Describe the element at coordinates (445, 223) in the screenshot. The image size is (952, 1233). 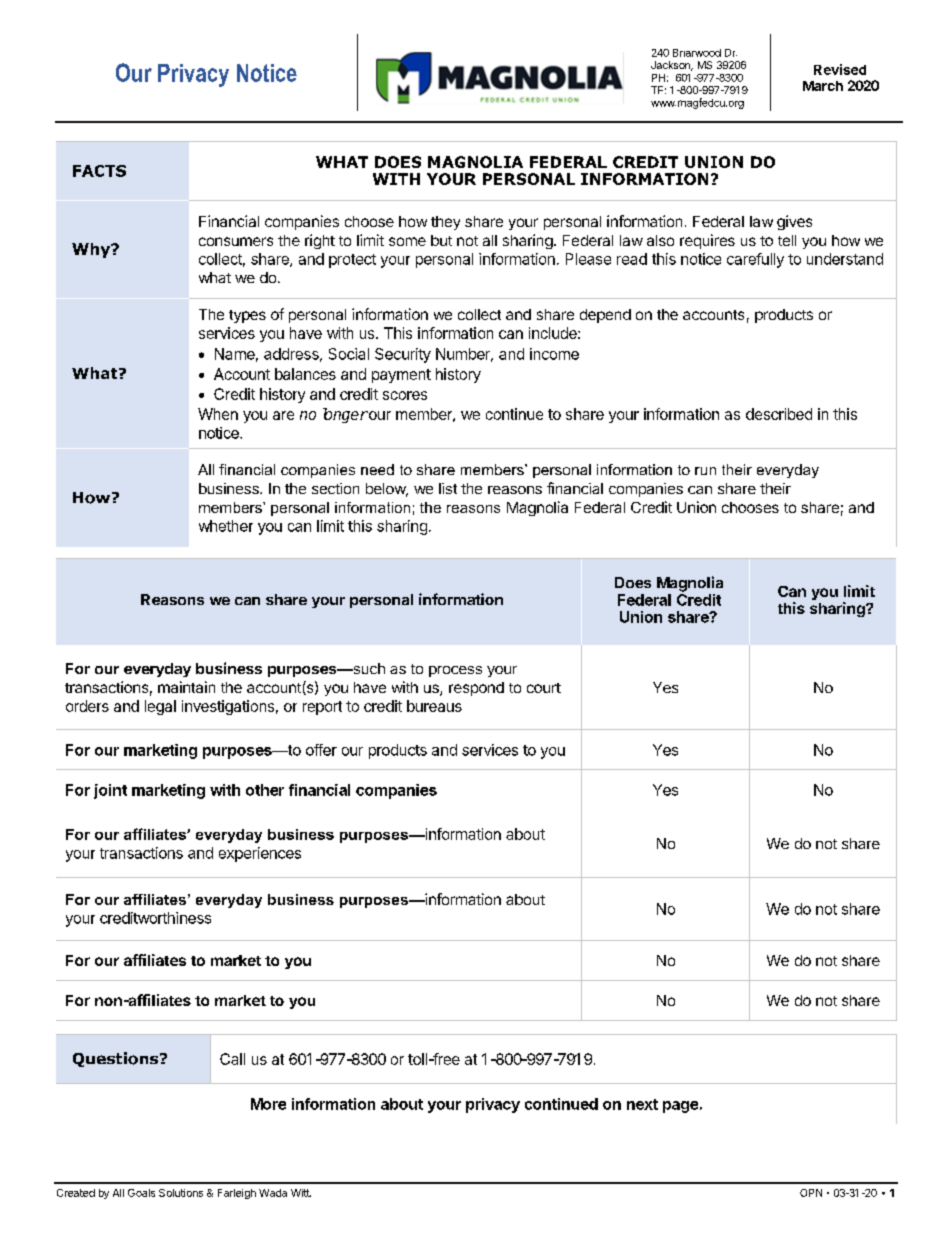
I see `they` at that location.
